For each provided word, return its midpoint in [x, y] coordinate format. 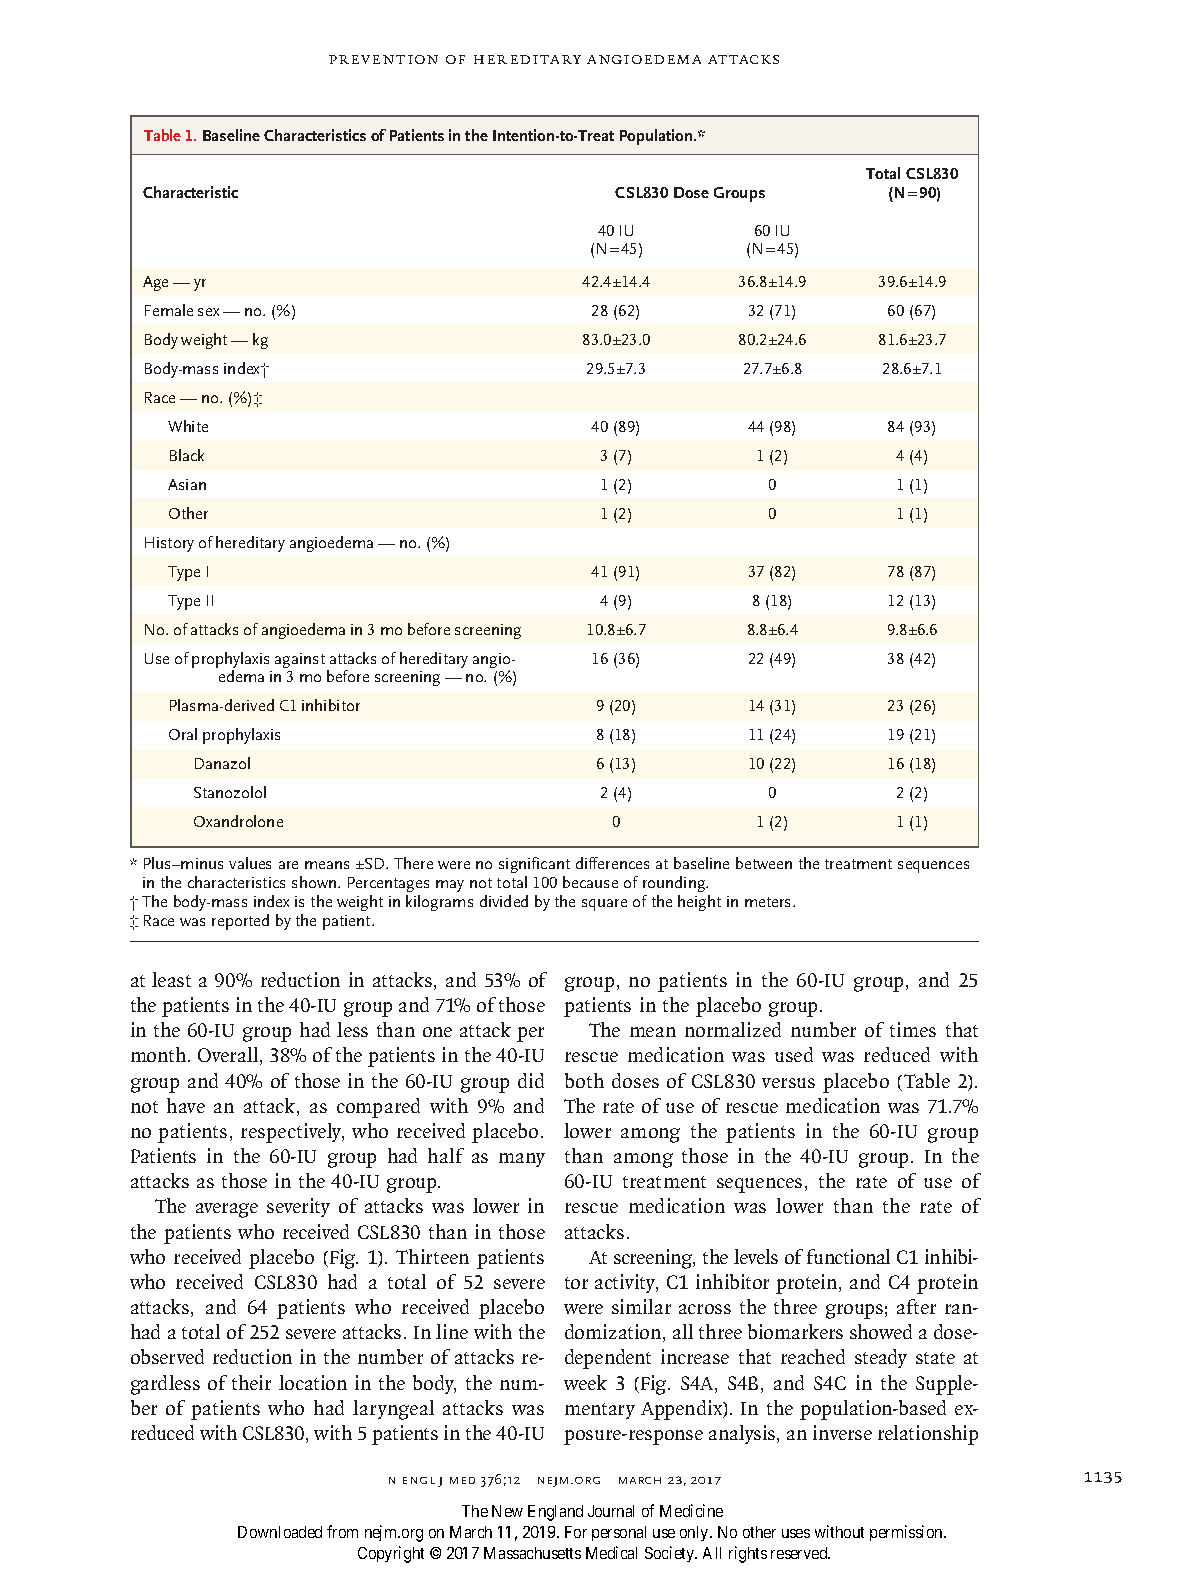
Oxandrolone [238, 821]
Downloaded [280, 1532]
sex [208, 312]
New [507, 1511]
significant [534, 865]
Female [169, 310]
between [764, 863]
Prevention [383, 59]
